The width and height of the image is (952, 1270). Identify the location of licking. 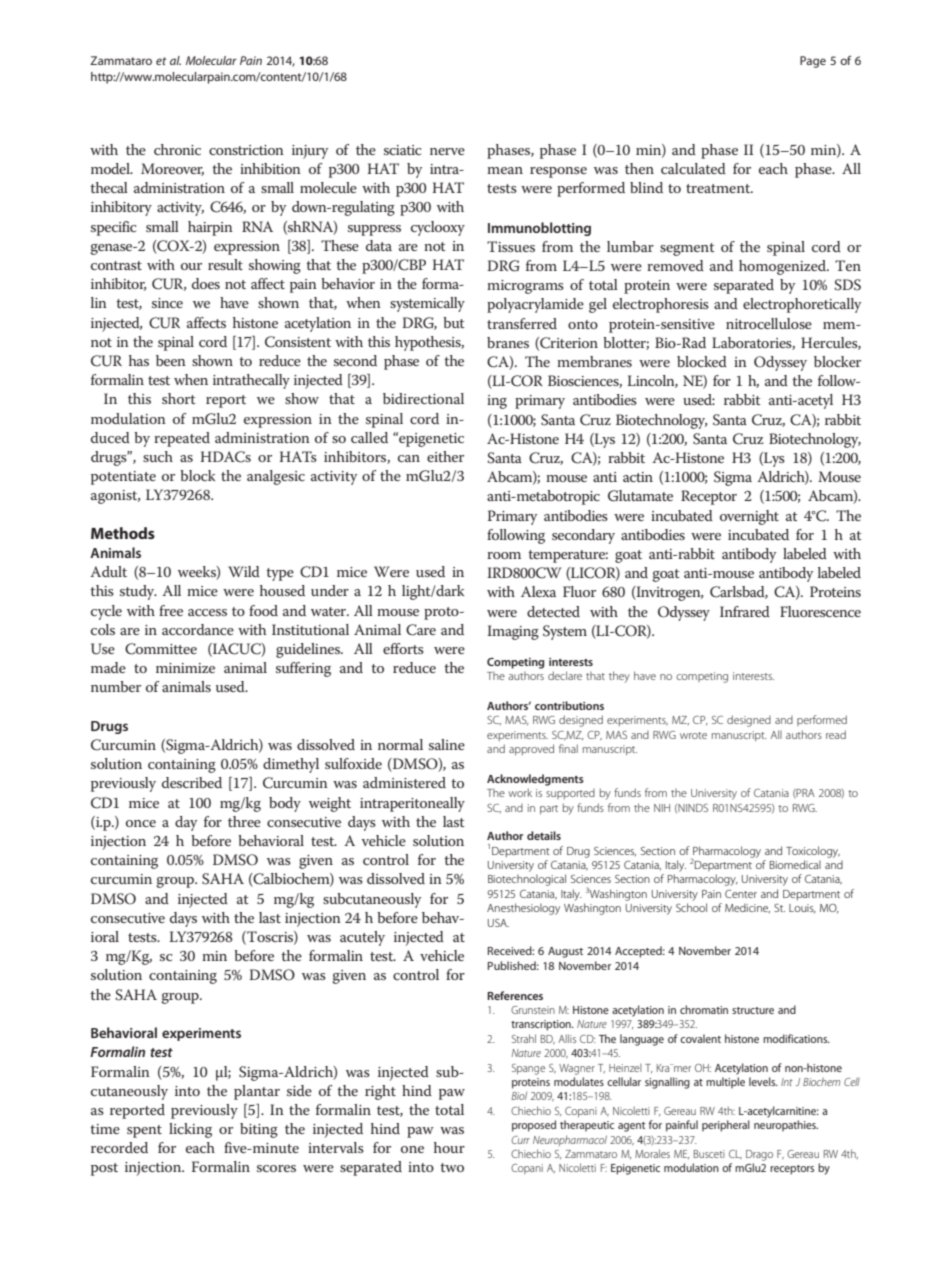
(190, 1130).
